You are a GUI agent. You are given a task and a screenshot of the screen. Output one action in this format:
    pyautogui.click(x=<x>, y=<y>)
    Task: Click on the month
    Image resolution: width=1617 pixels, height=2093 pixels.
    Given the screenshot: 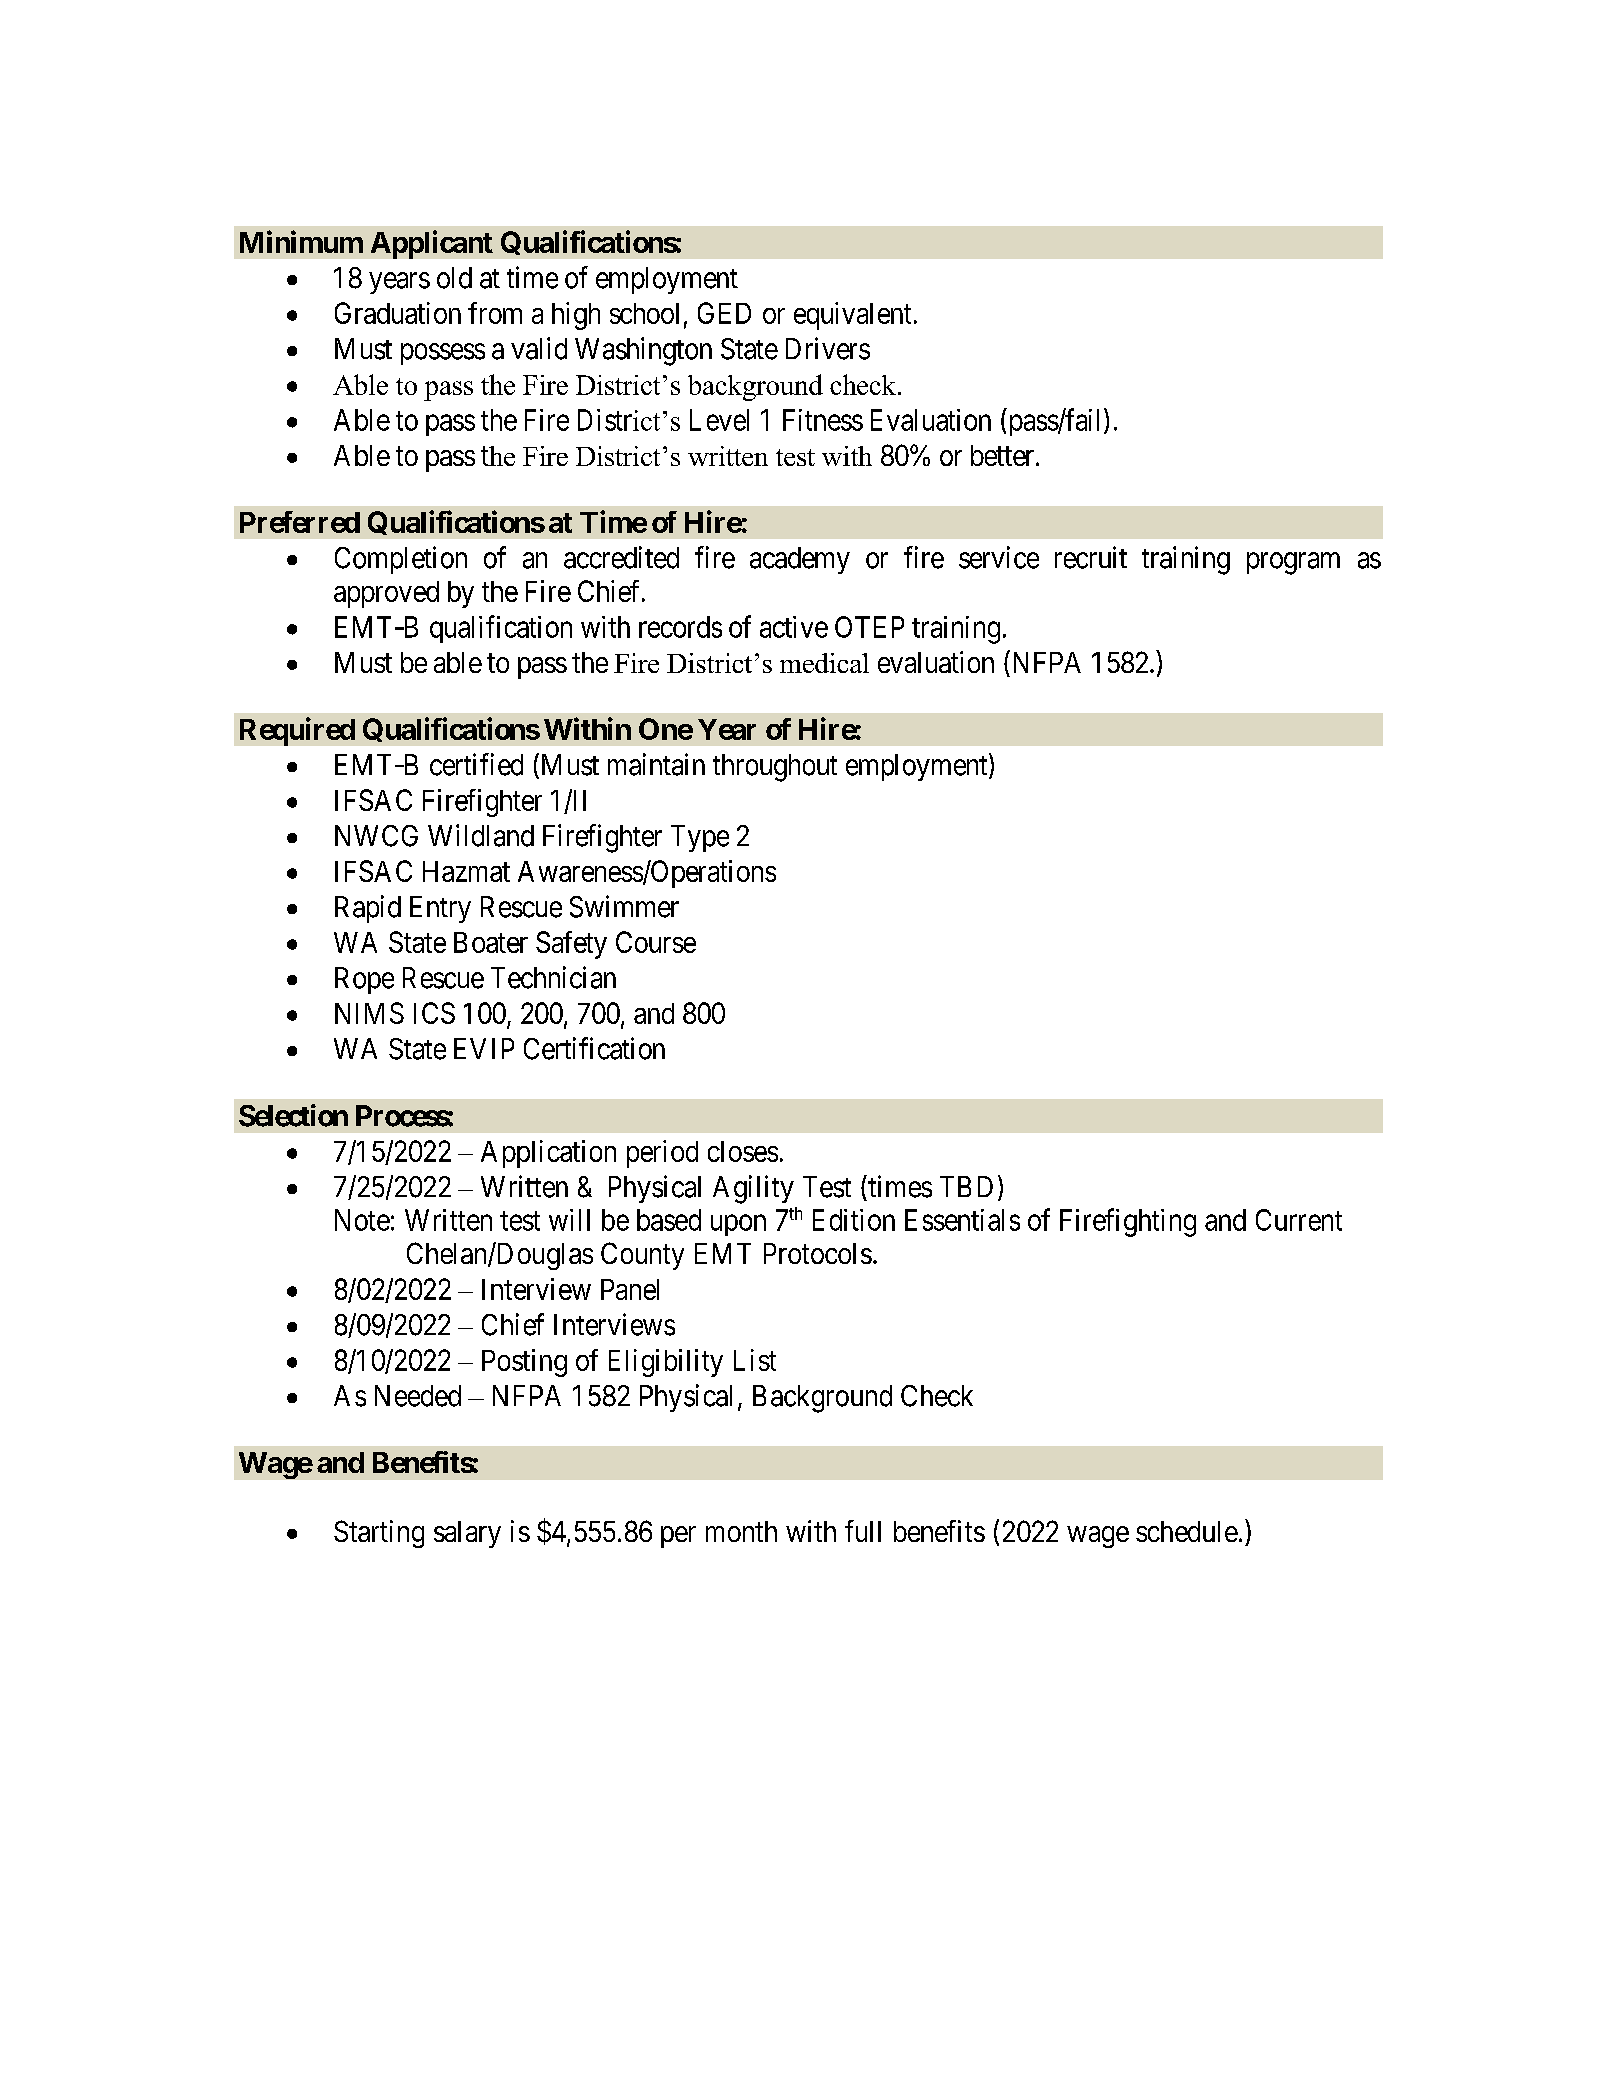 What is the action you would take?
    pyautogui.click(x=741, y=1531)
